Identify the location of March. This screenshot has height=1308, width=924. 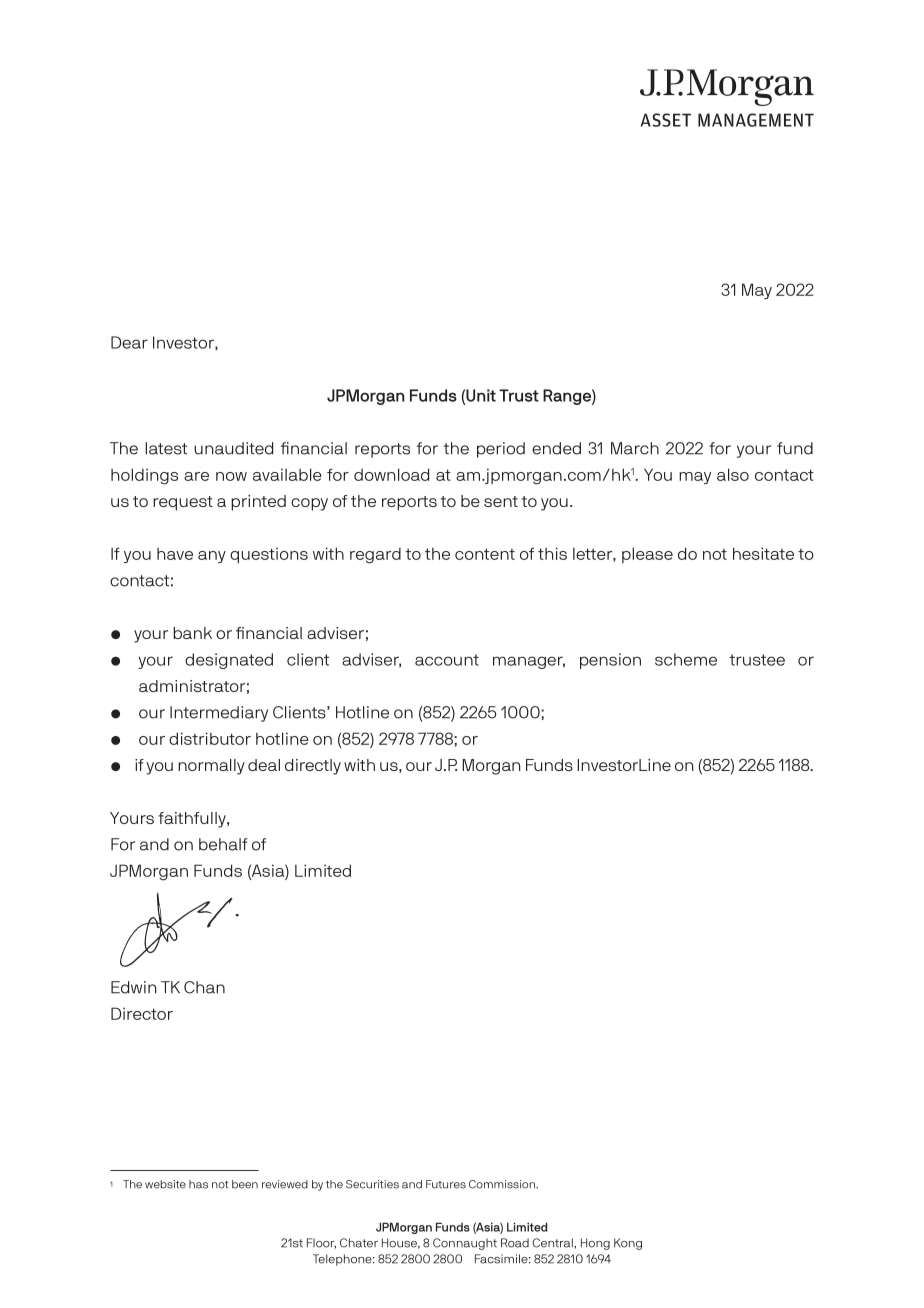
(635, 448).
